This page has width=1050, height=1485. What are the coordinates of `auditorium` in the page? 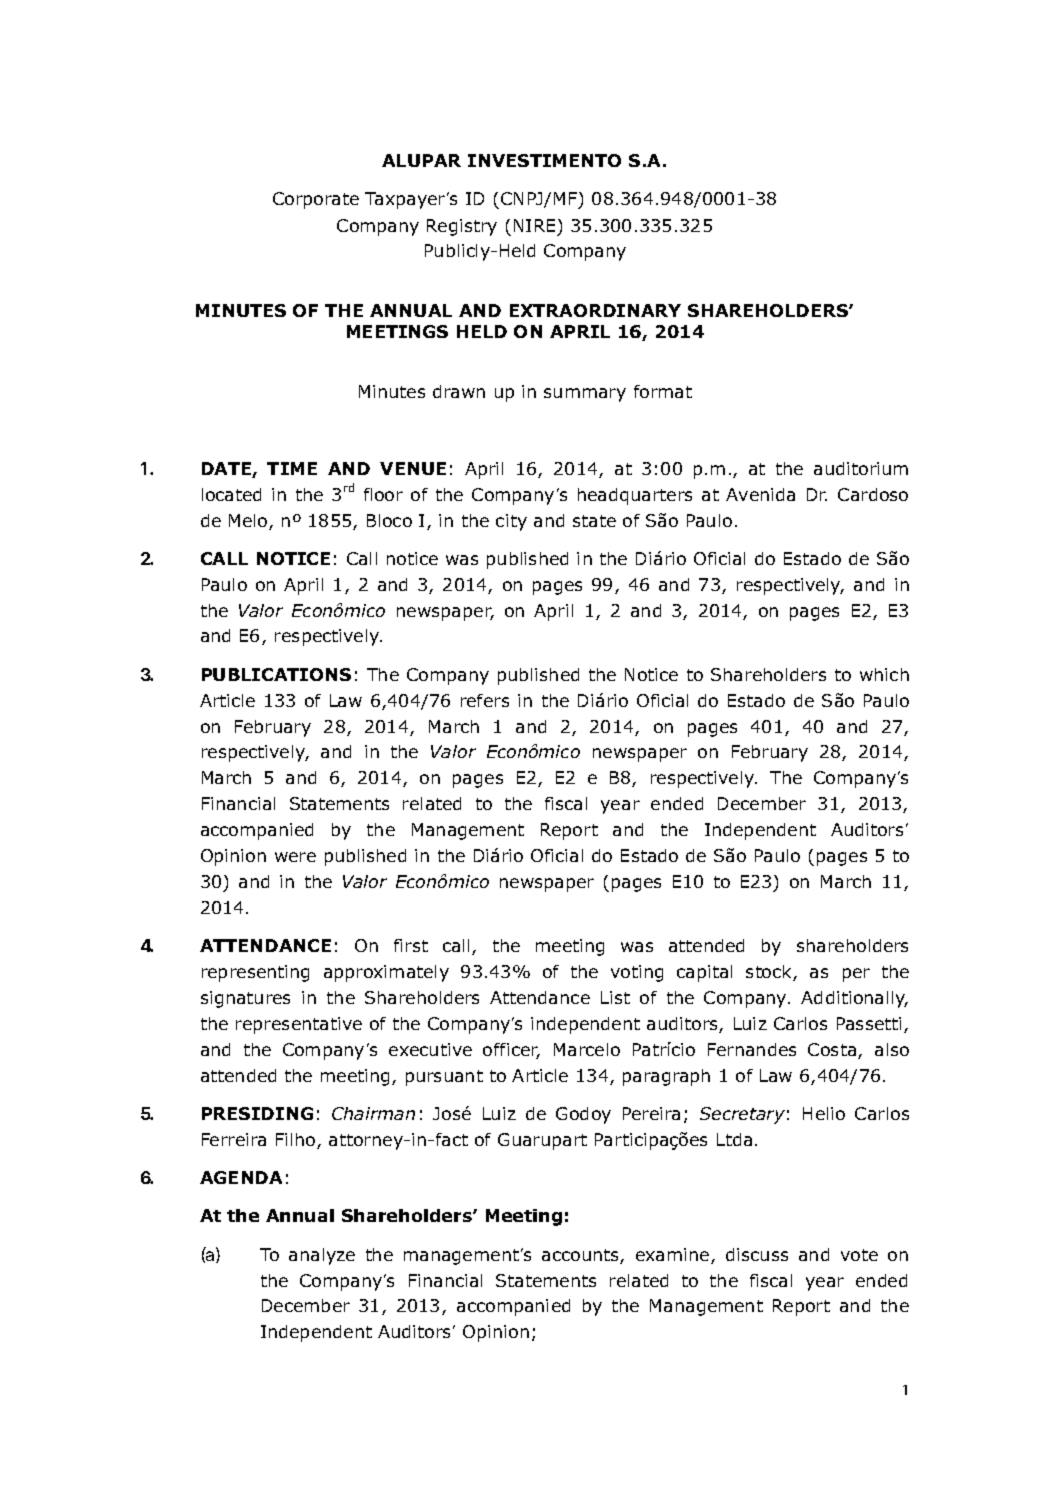 It's located at (861, 468).
